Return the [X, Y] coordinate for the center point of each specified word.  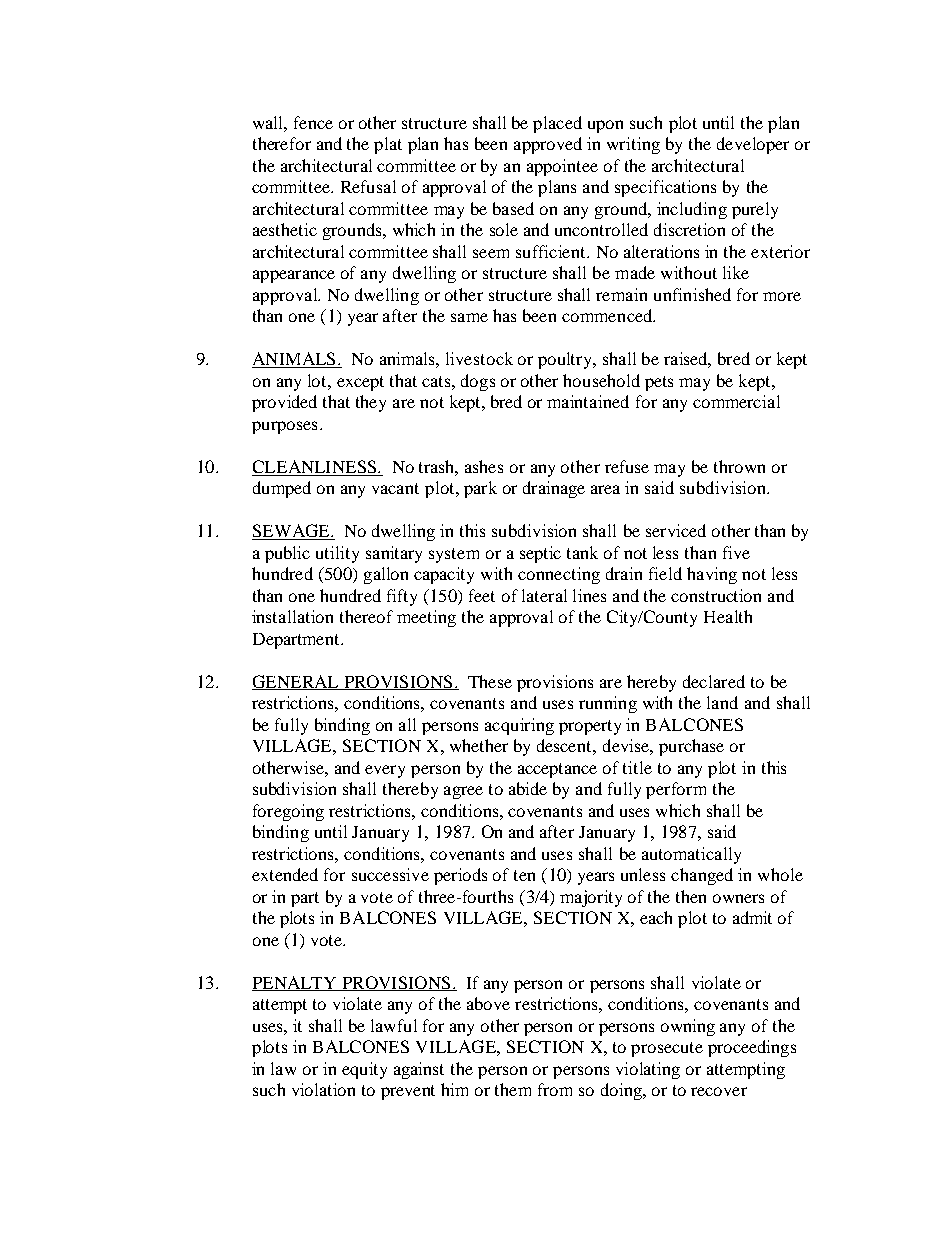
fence [313, 122]
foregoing [288, 812]
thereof [366, 616]
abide [528, 788]
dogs [478, 382]
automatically [691, 855]
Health [728, 616]
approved [548, 145]
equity [364, 1070]
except [360, 383]
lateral [544, 595]
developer [753, 145]
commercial [736, 401]
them [513, 1089]
